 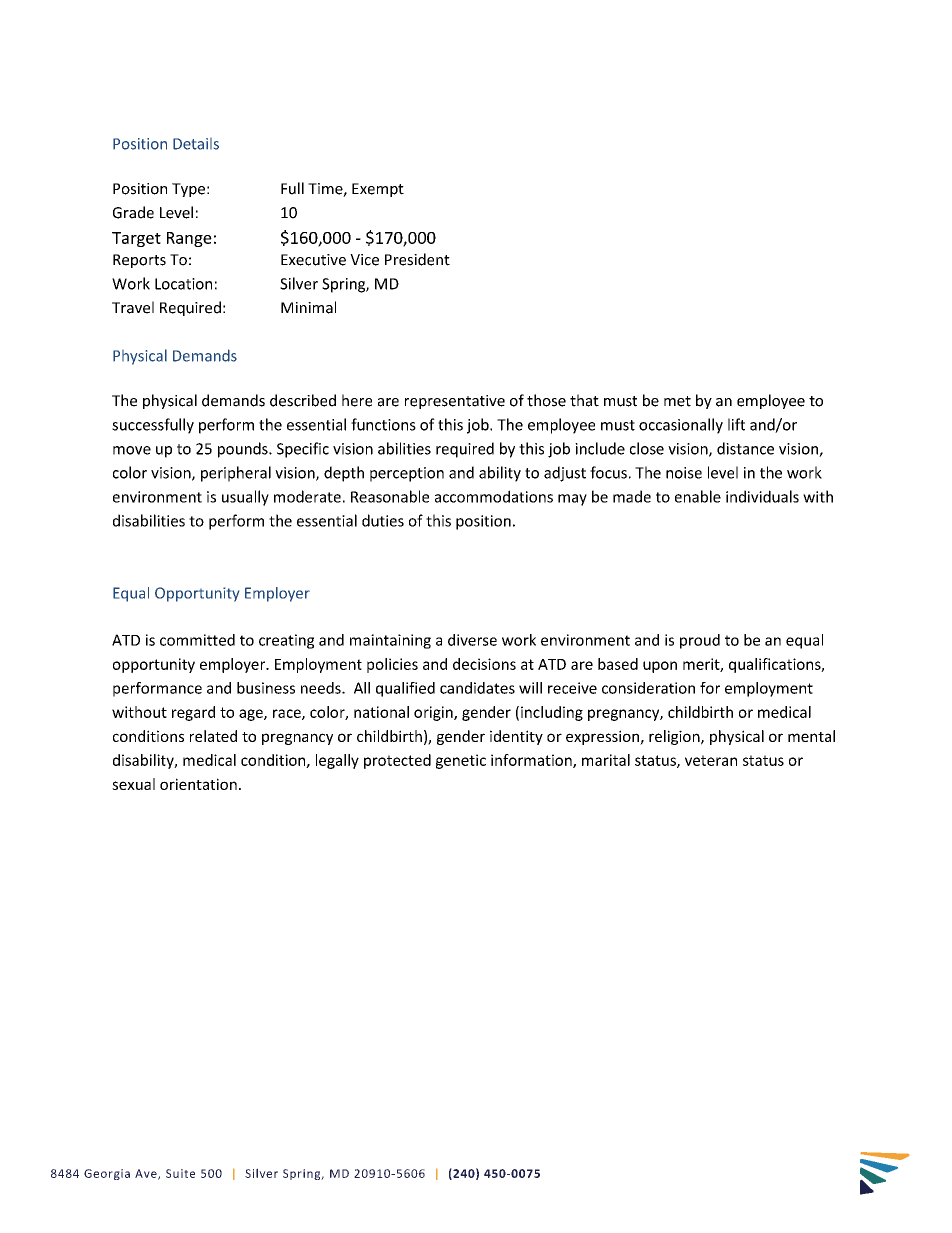 What do you see at coordinates (180, 1173) in the document?
I see `Suite` at bounding box center [180, 1173].
